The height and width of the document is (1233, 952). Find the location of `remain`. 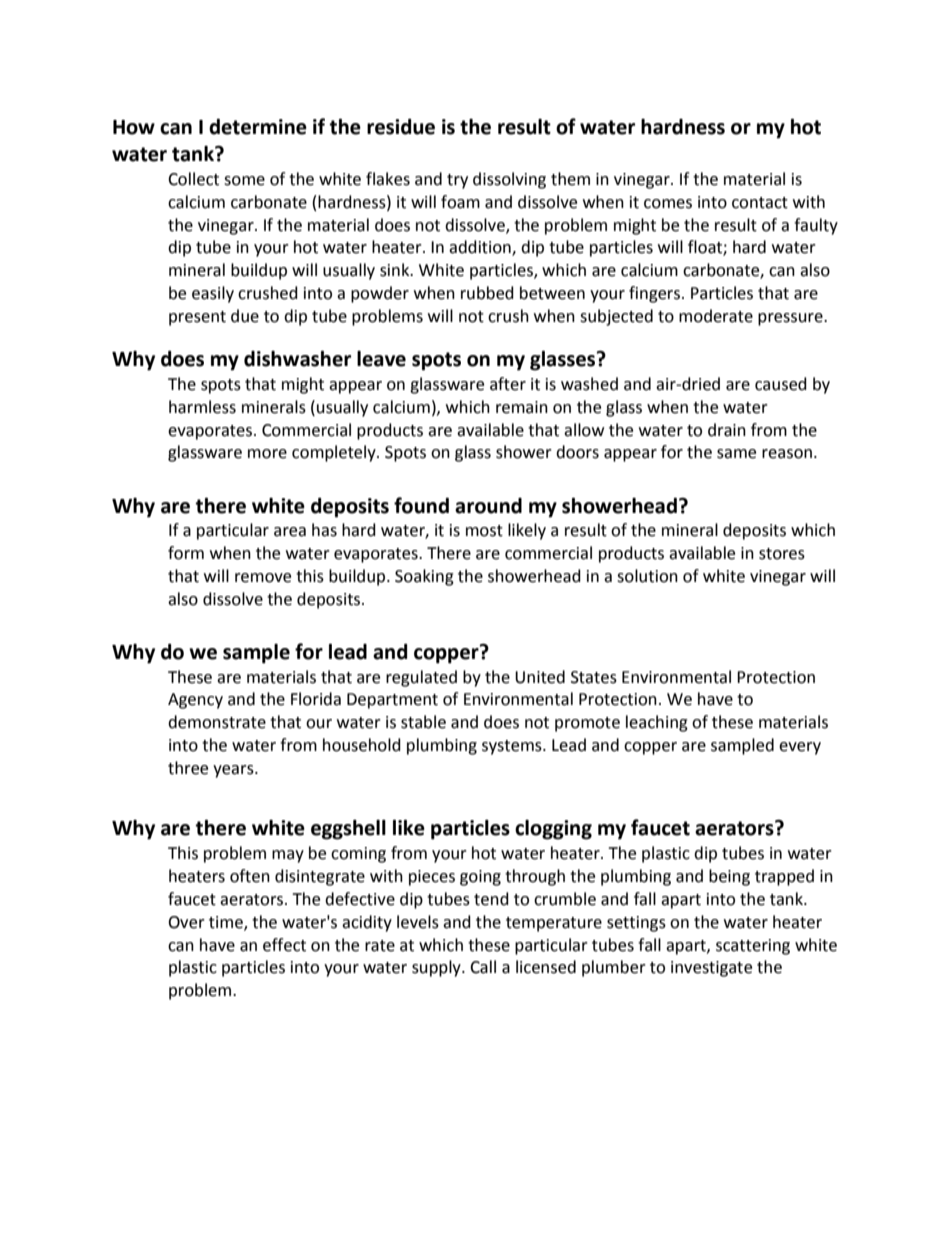

remain is located at coordinates (522, 407).
